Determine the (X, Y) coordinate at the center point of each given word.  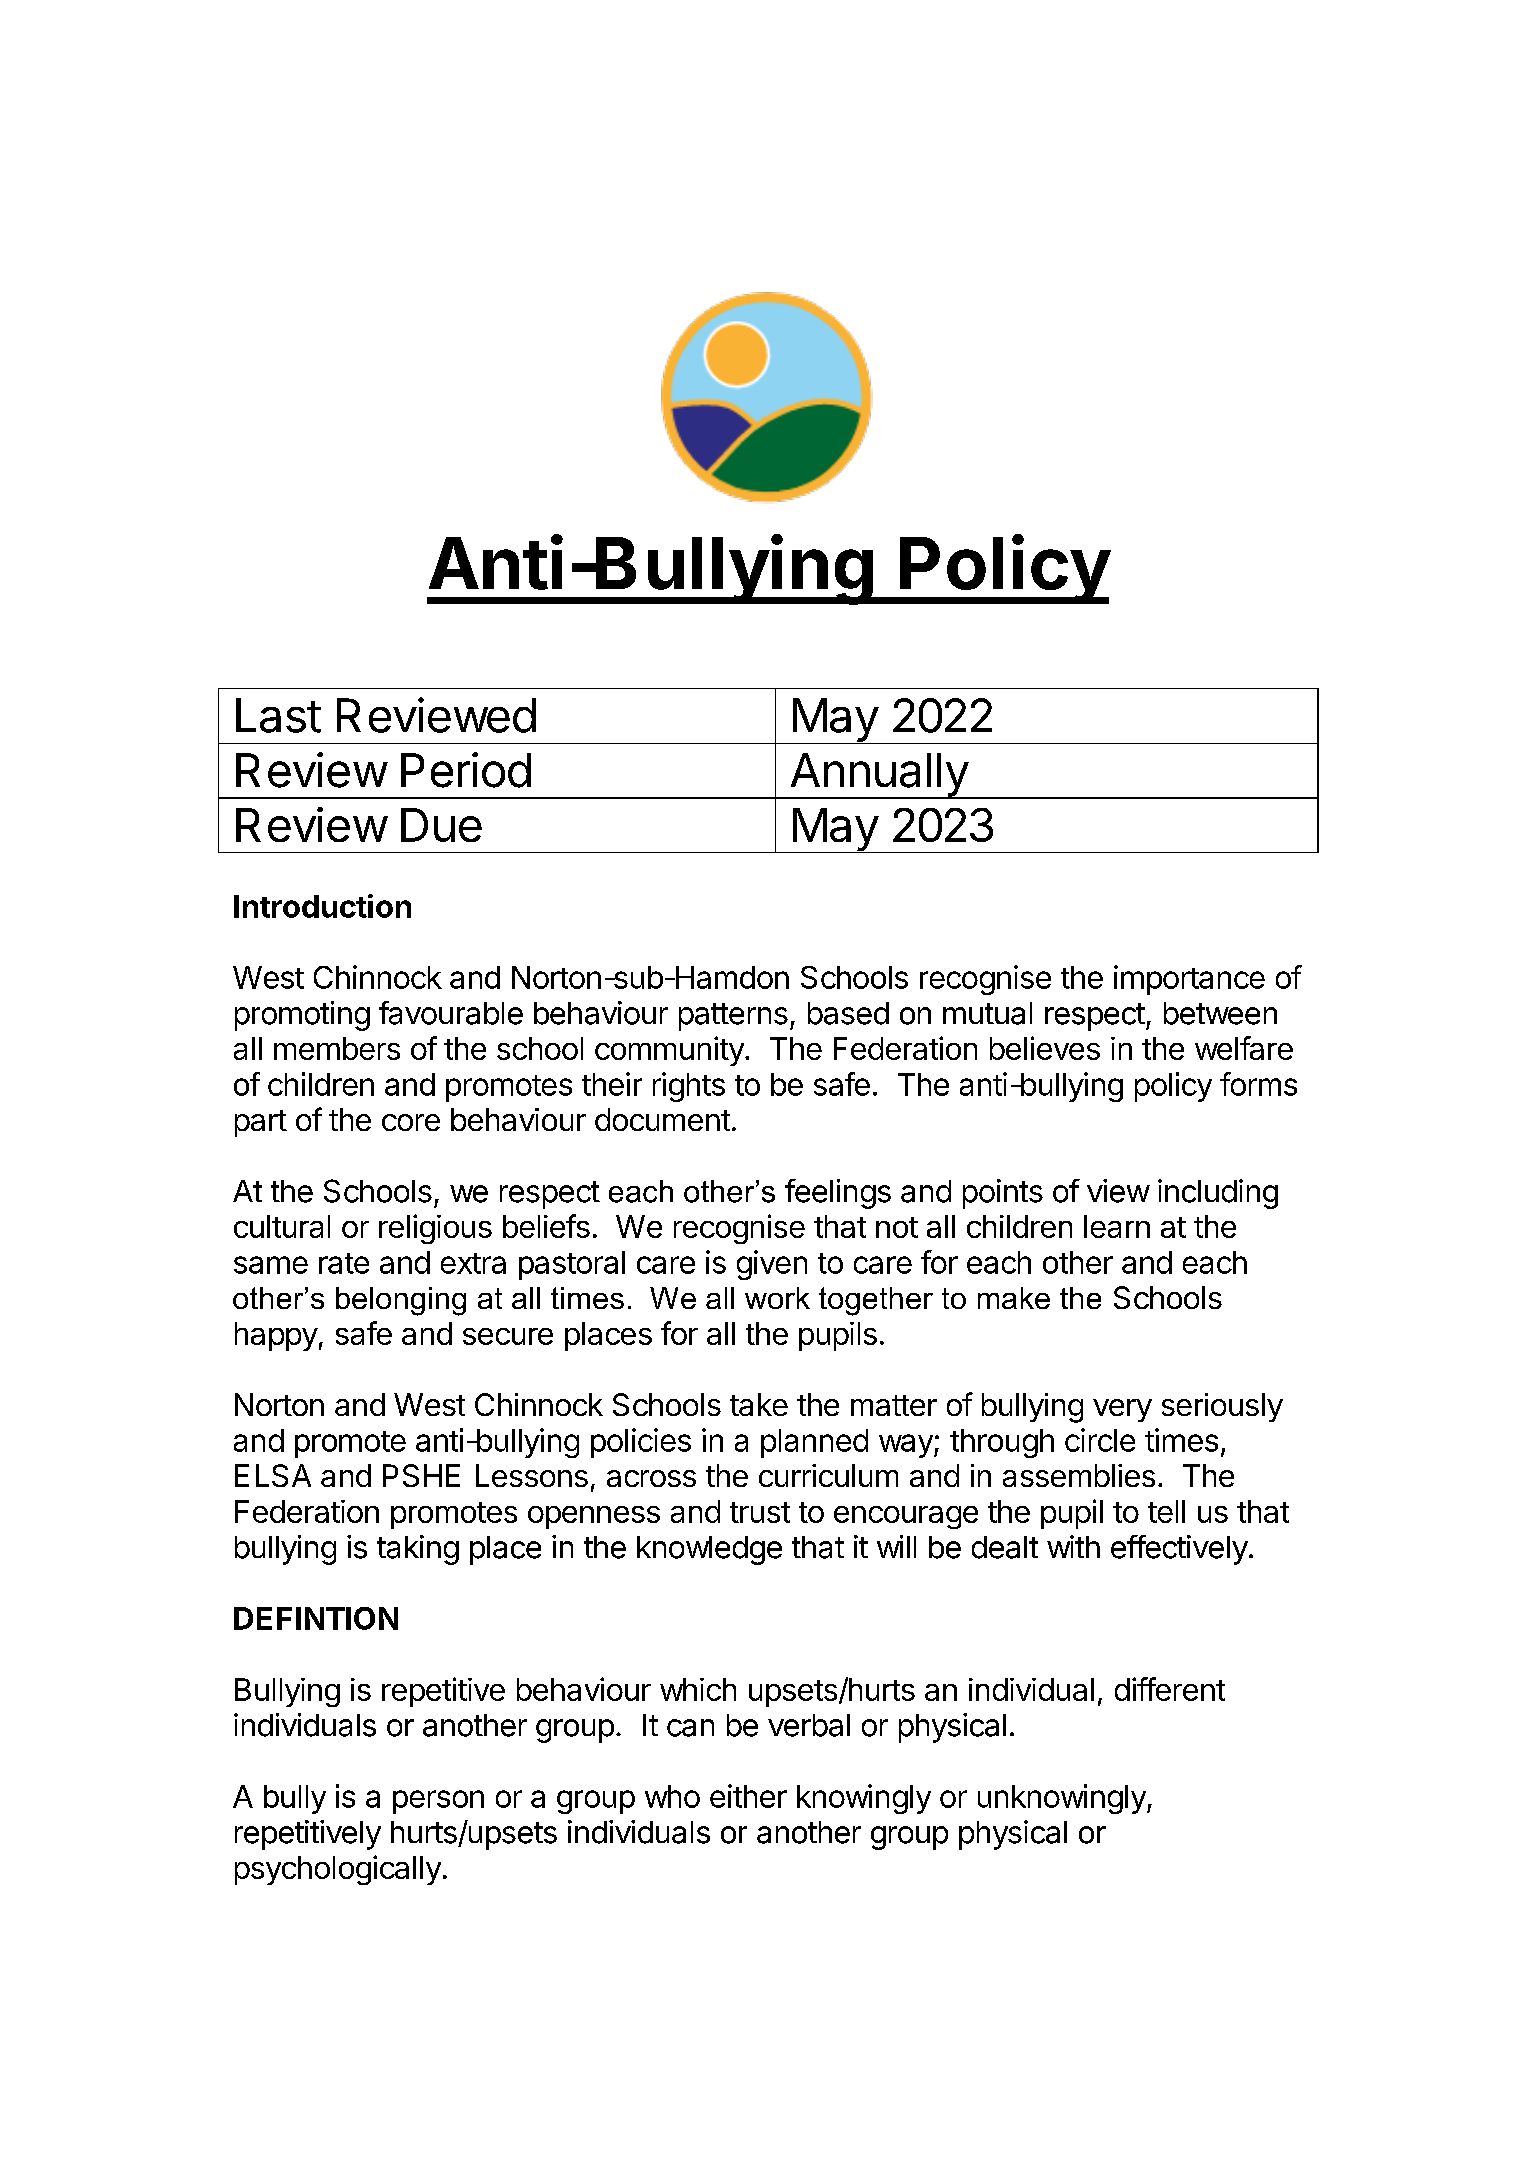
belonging (401, 1301)
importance (1189, 980)
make (1014, 1298)
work (777, 1298)
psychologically (338, 1870)
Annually (878, 776)
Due (441, 825)
